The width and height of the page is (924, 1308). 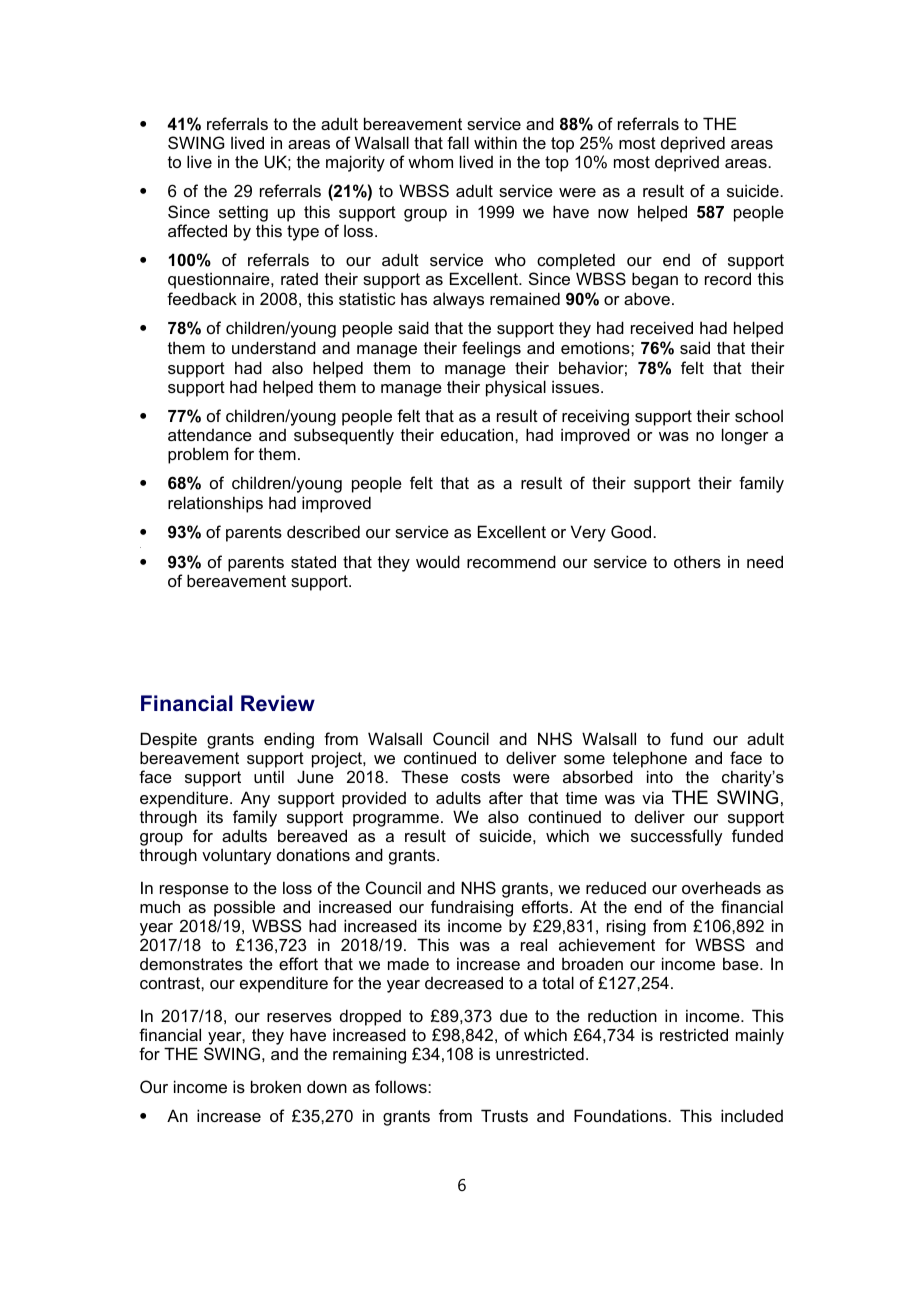 What do you see at coordinates (215, 504) in the page?
I see `relationships` at bounding box center [215, 504].
